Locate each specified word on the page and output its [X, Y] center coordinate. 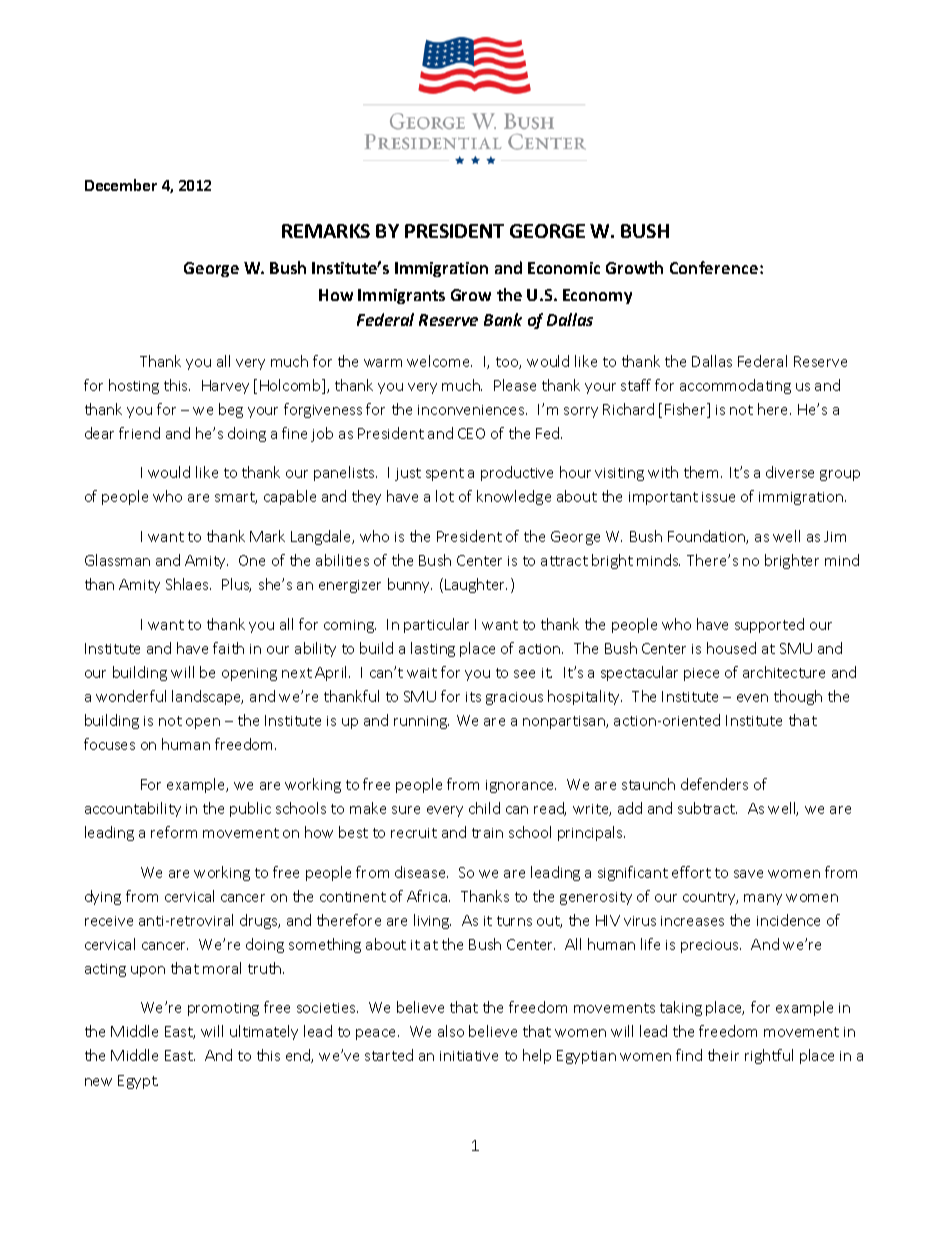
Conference [715, 267]
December [121, 185]
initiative [469, 1056]
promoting [223, 1009]
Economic [564, 268]
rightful [769, 1056]
